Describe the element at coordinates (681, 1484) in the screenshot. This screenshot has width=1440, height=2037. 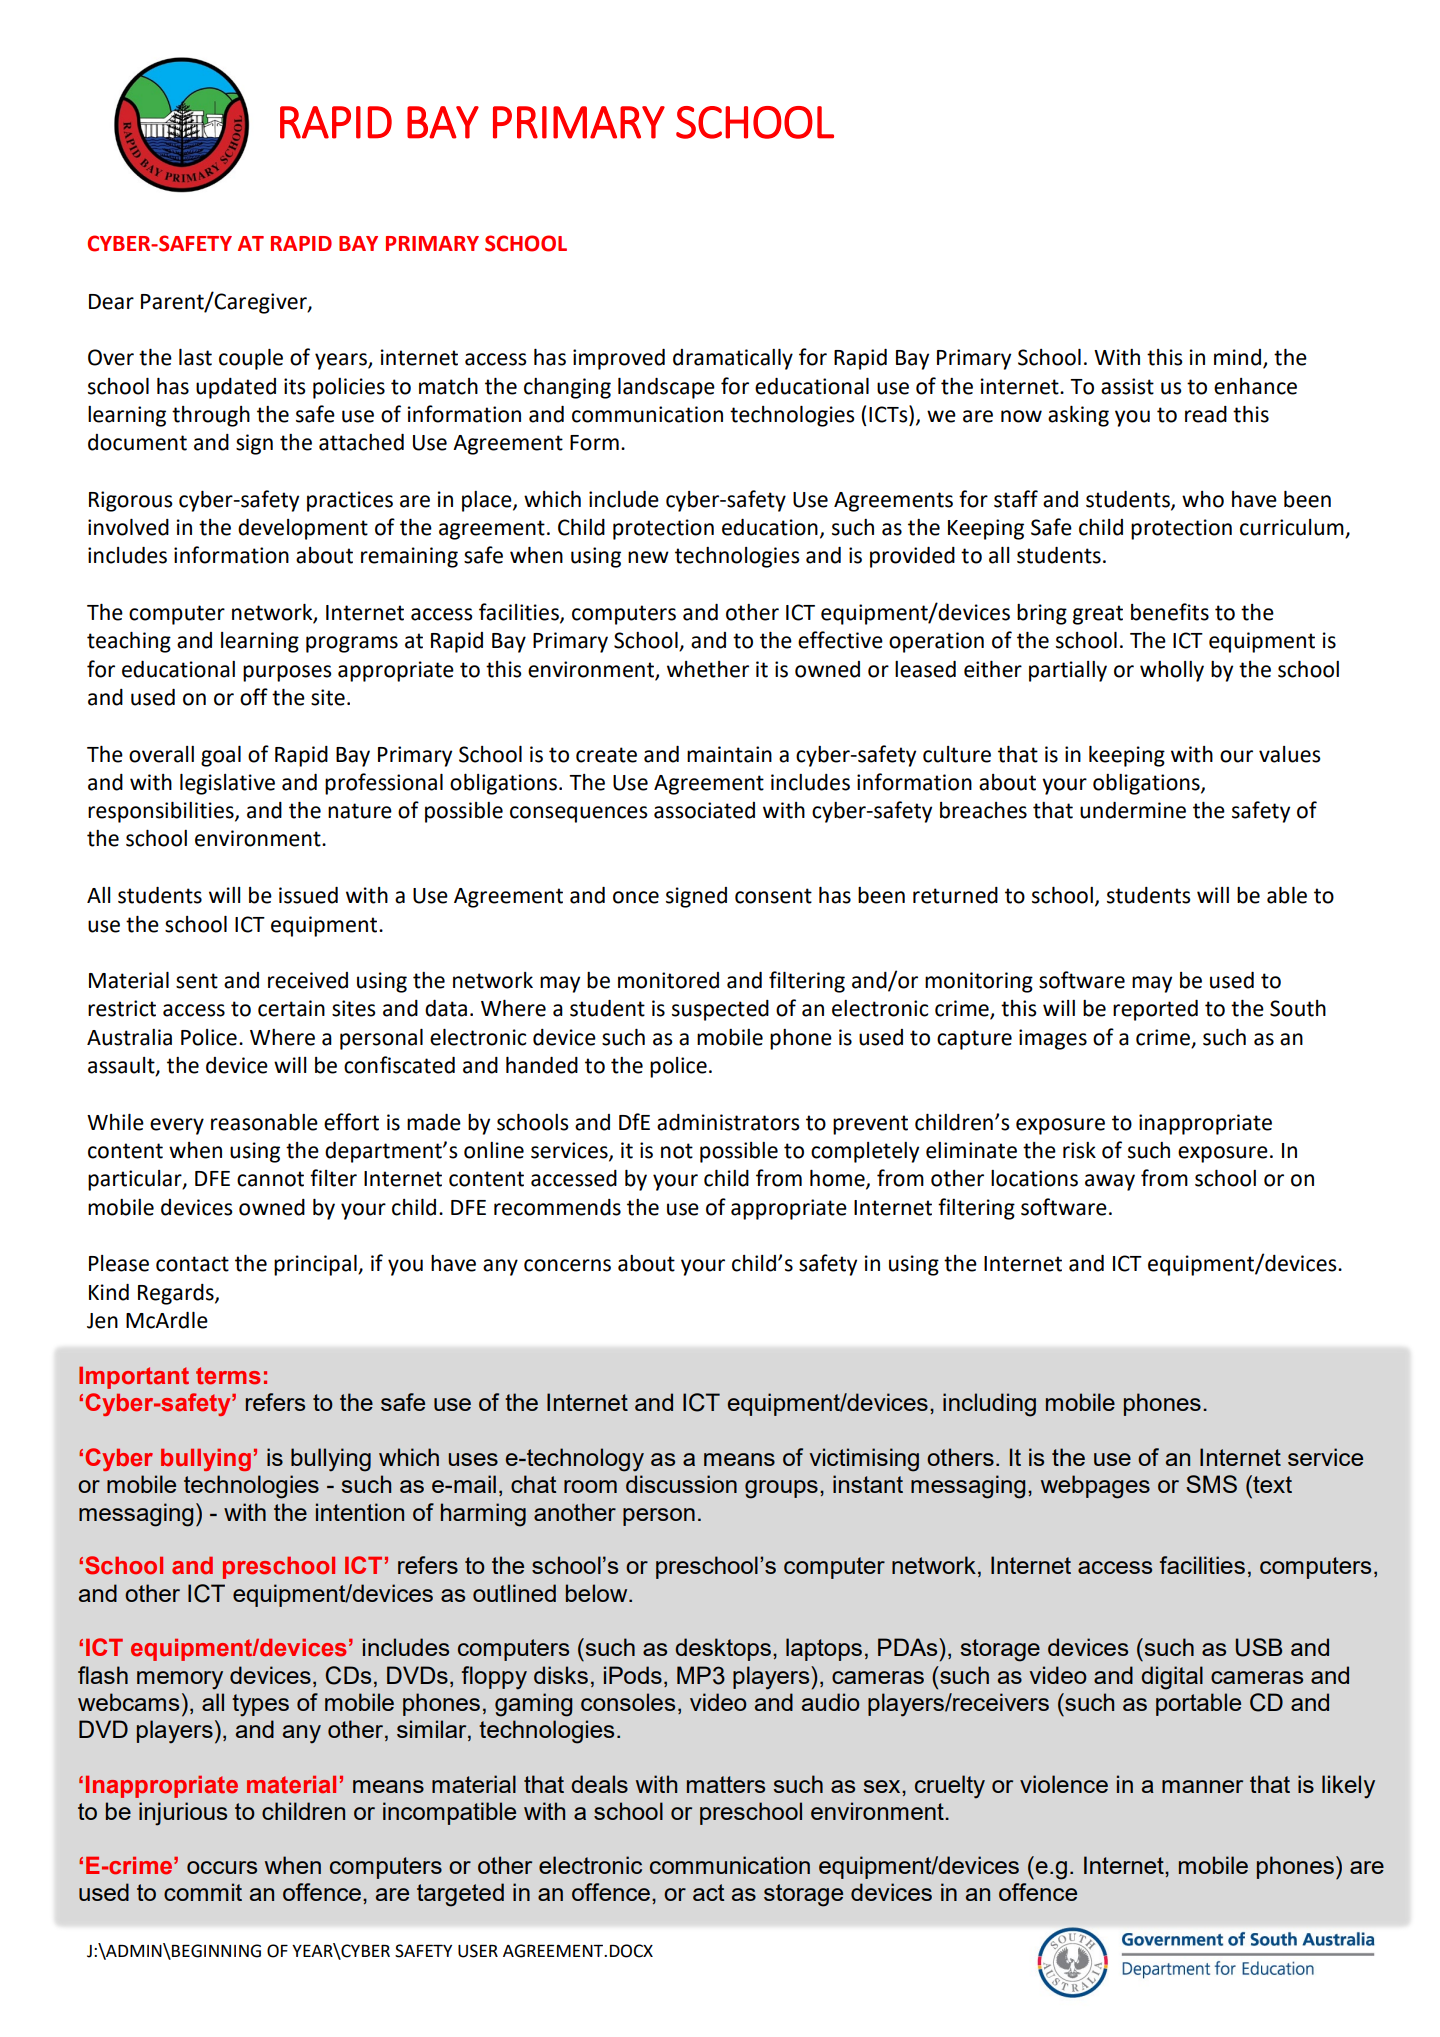
I see `discussion` at that location.
